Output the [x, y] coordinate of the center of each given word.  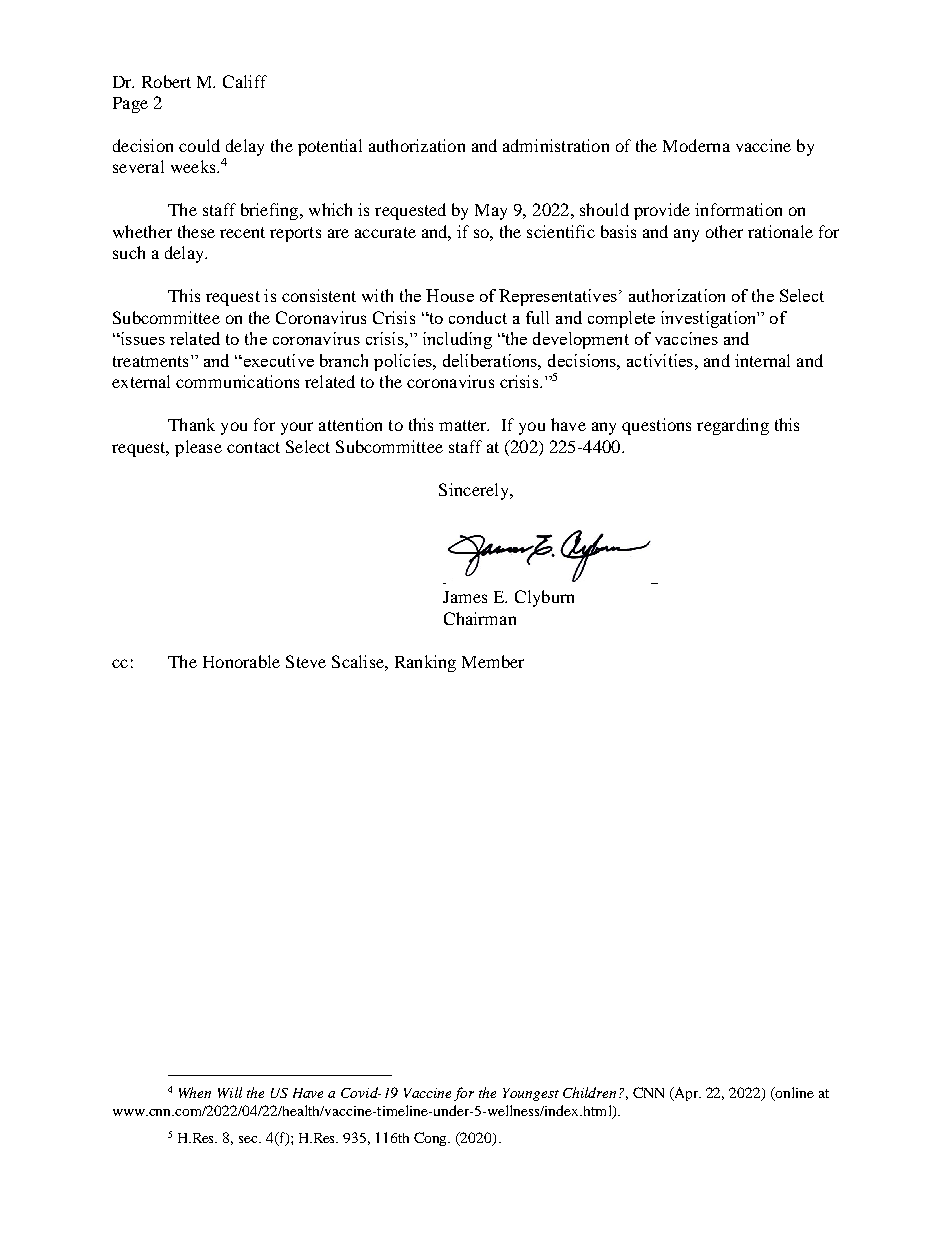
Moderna [696, 145]
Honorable [241, 661]
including [457, 340]
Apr [686, 1094]
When [195, 1092]
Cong [432, 1139]
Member [493, 661]
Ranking [425, 663]
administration [556, 145]
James [465, 597]
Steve [306, 661]
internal [762, 360]
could [199, 145]
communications [237, 381]
